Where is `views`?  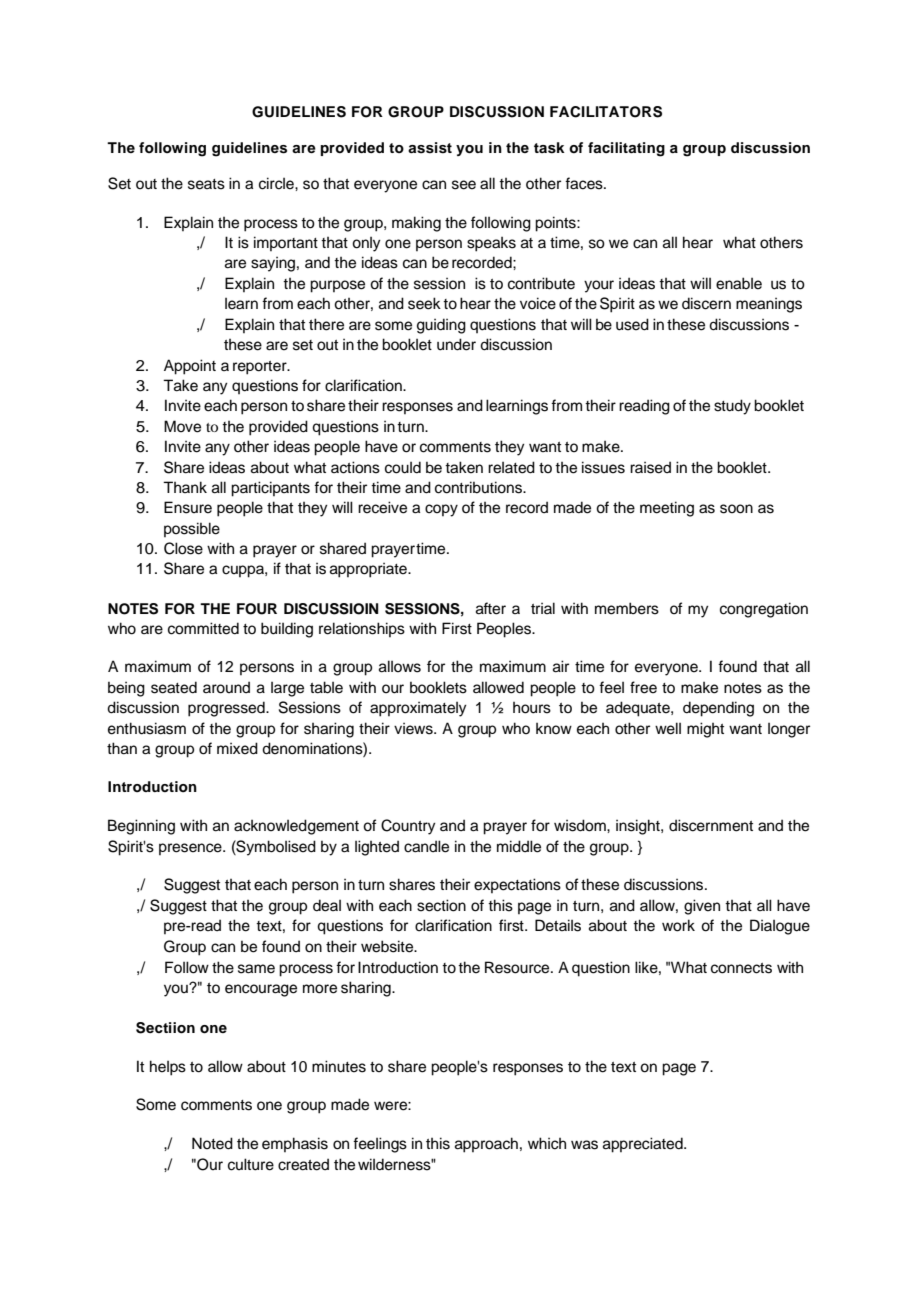 views is located at coordinates (414, 729).
